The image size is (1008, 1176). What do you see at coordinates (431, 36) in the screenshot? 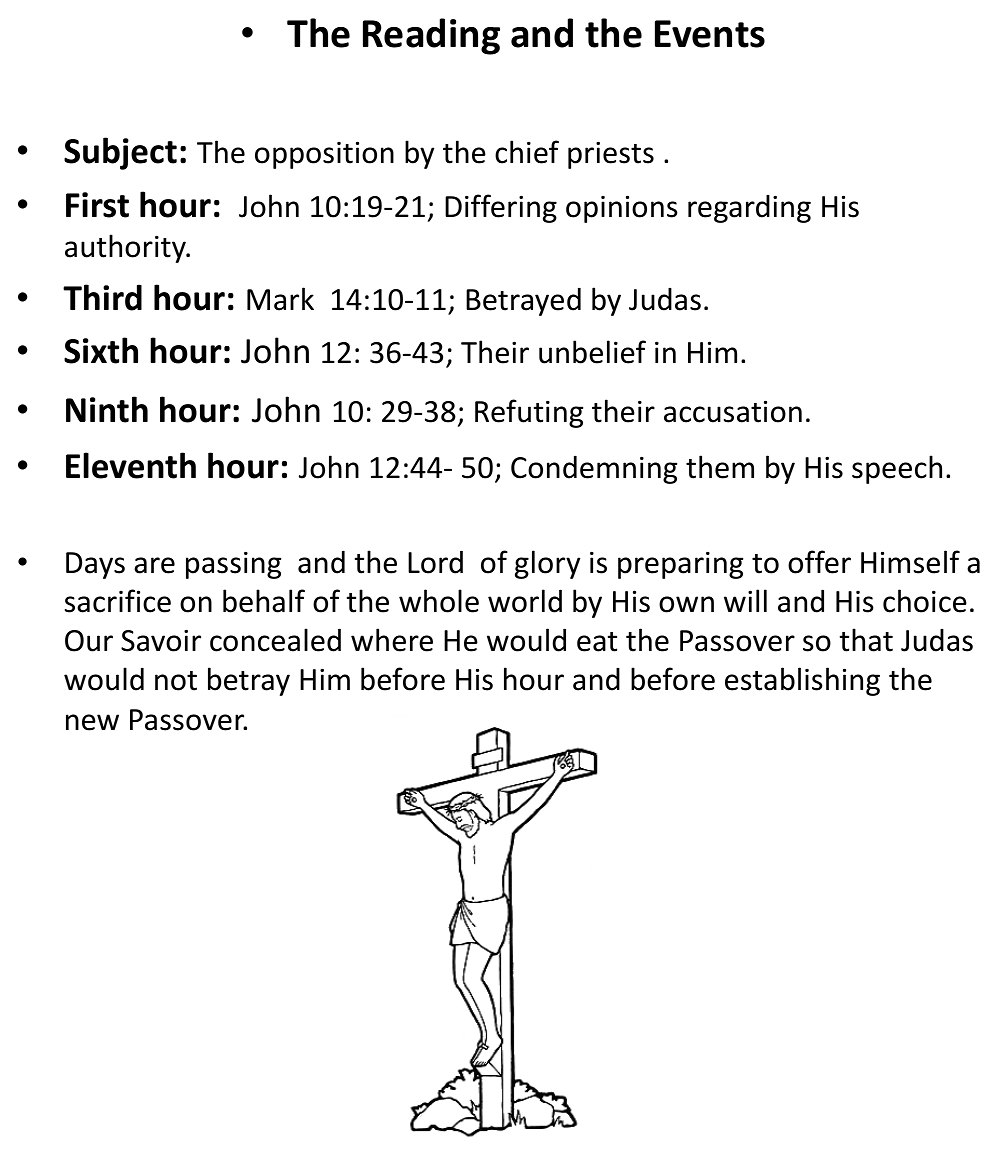
I see `Reading` at bounding box center [431, 36].
